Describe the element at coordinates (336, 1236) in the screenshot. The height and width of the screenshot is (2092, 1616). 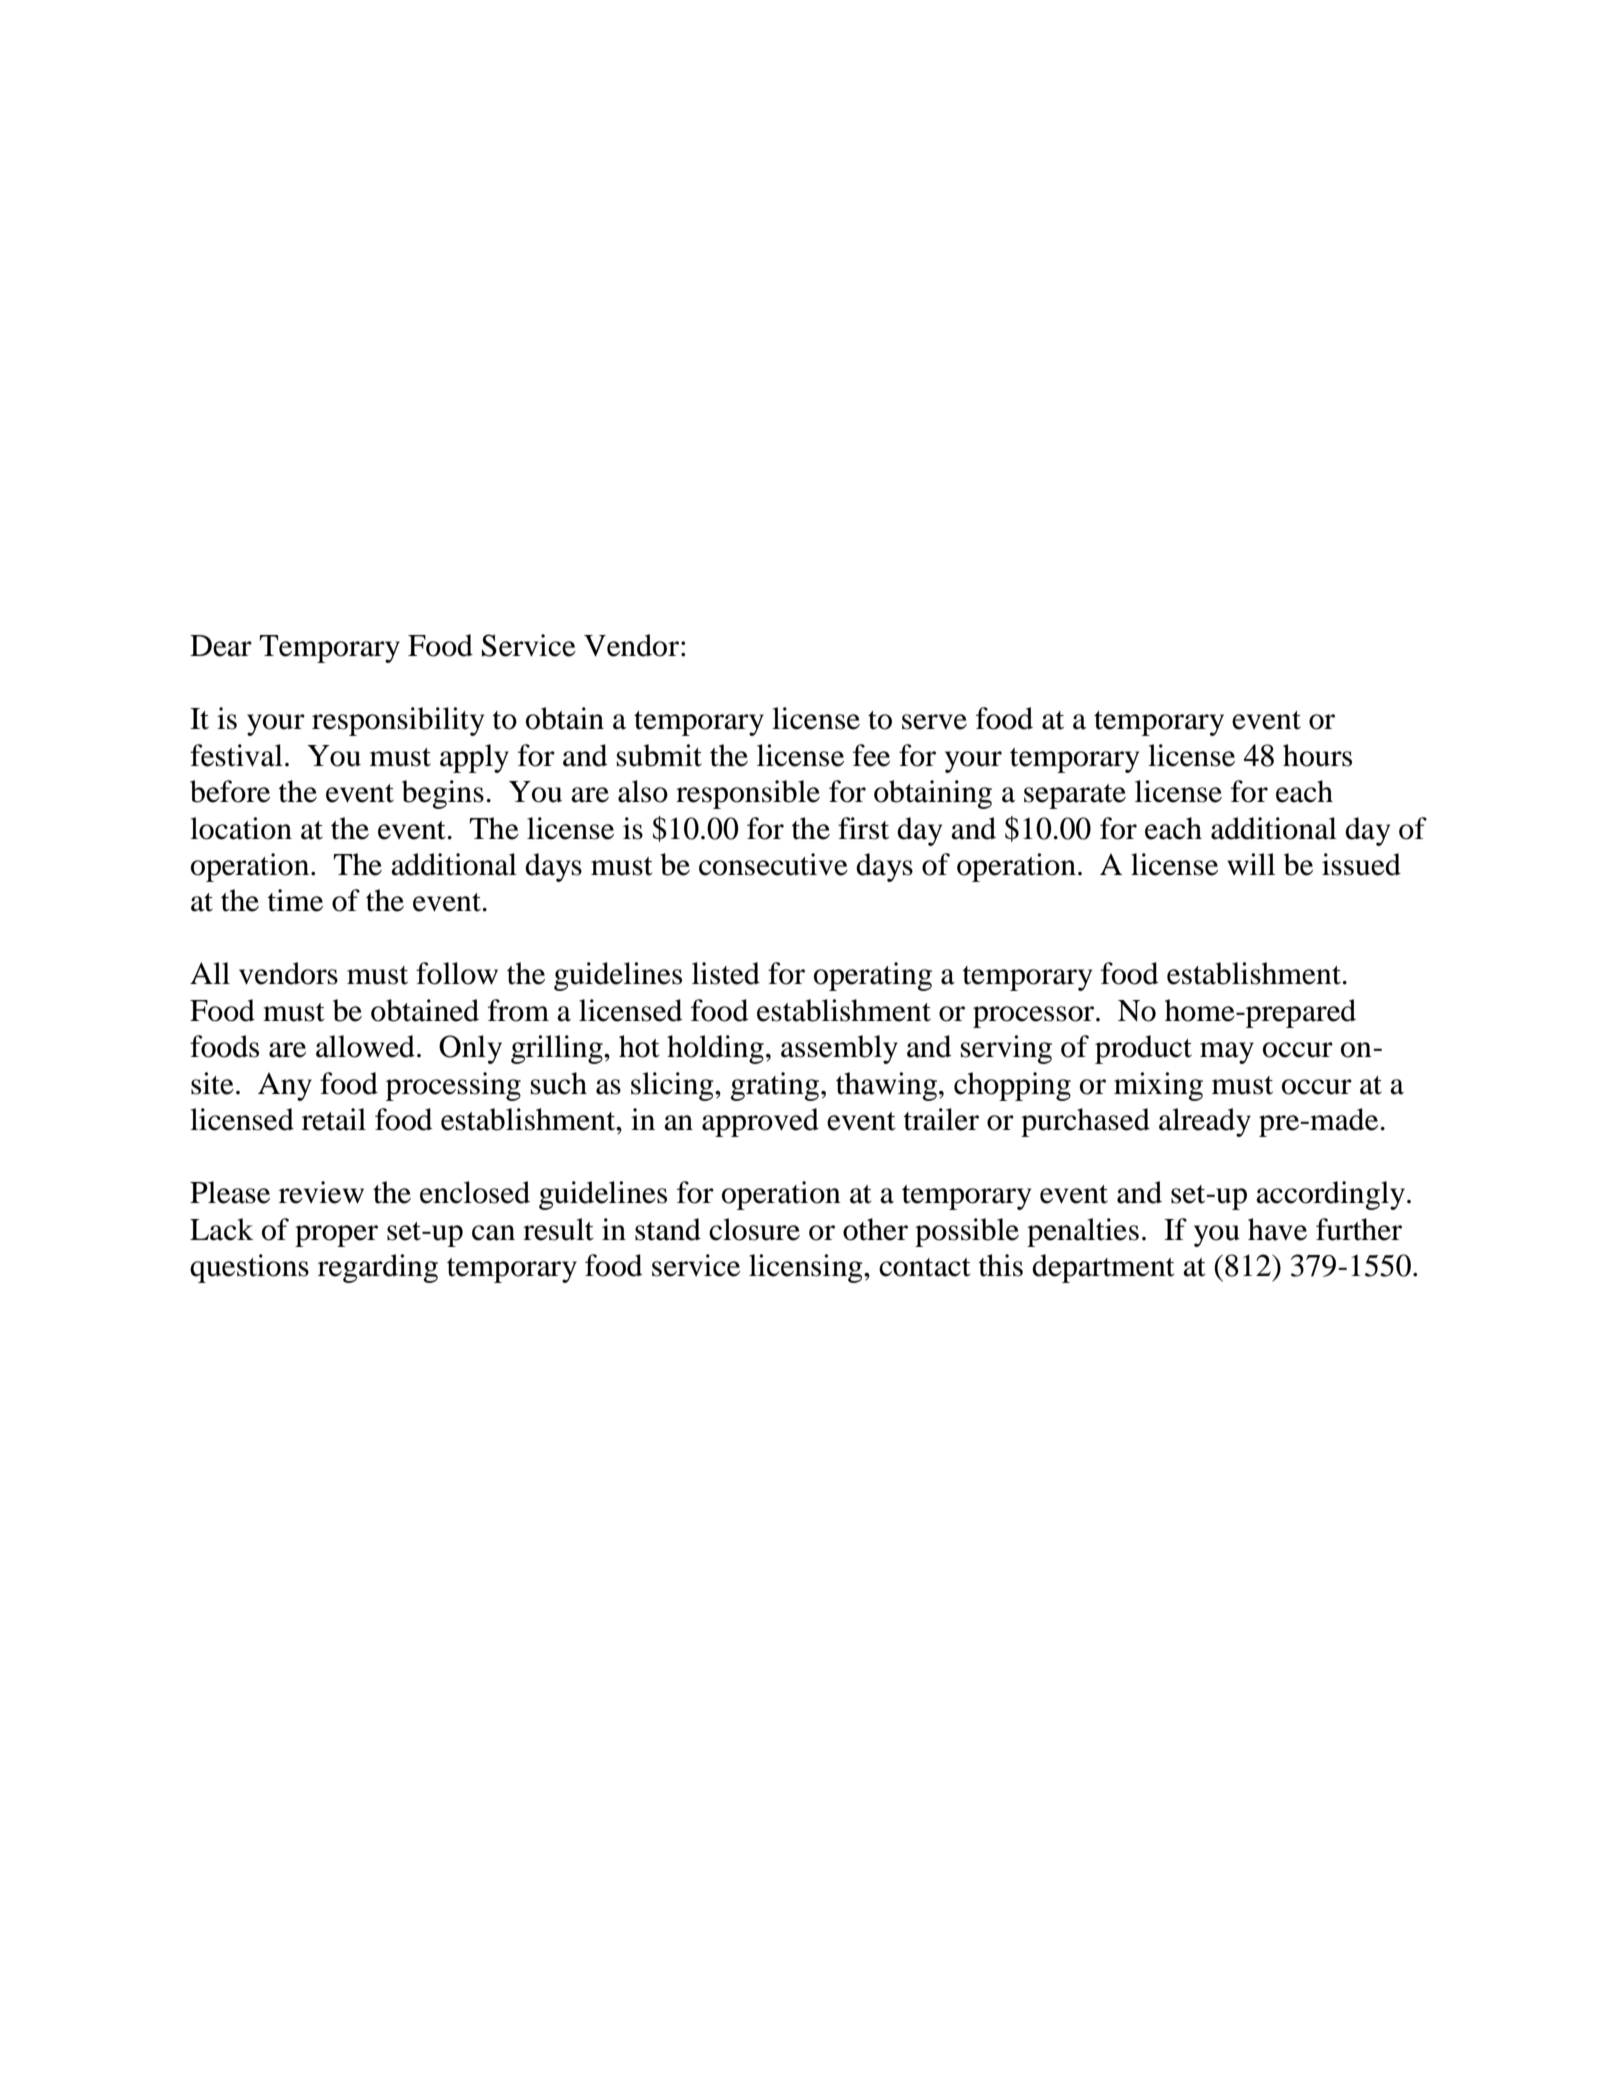
I see `proper` at that location.
